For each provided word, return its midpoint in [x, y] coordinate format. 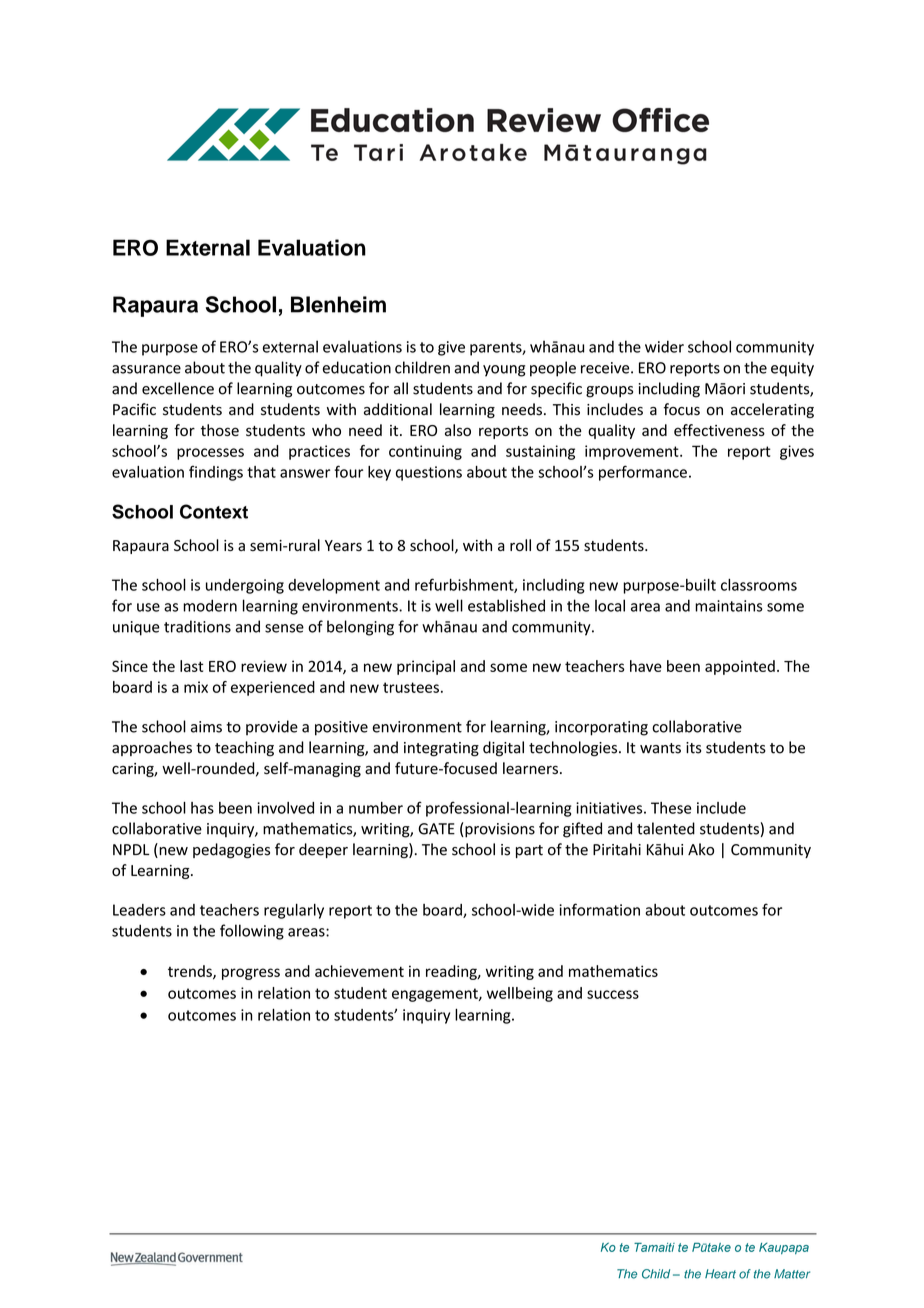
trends [191, 972]
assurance [146, 369]
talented [666, 828]
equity [792, 369]
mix [196, 687]
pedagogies [231, 851]
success [613, 994]
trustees [411, 687]
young [504, 371]
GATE [436, 829]
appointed [740, 667]
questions [429, 473]
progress [251, 974]
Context [214, 511]
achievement [359, 971]
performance [643, 473]
